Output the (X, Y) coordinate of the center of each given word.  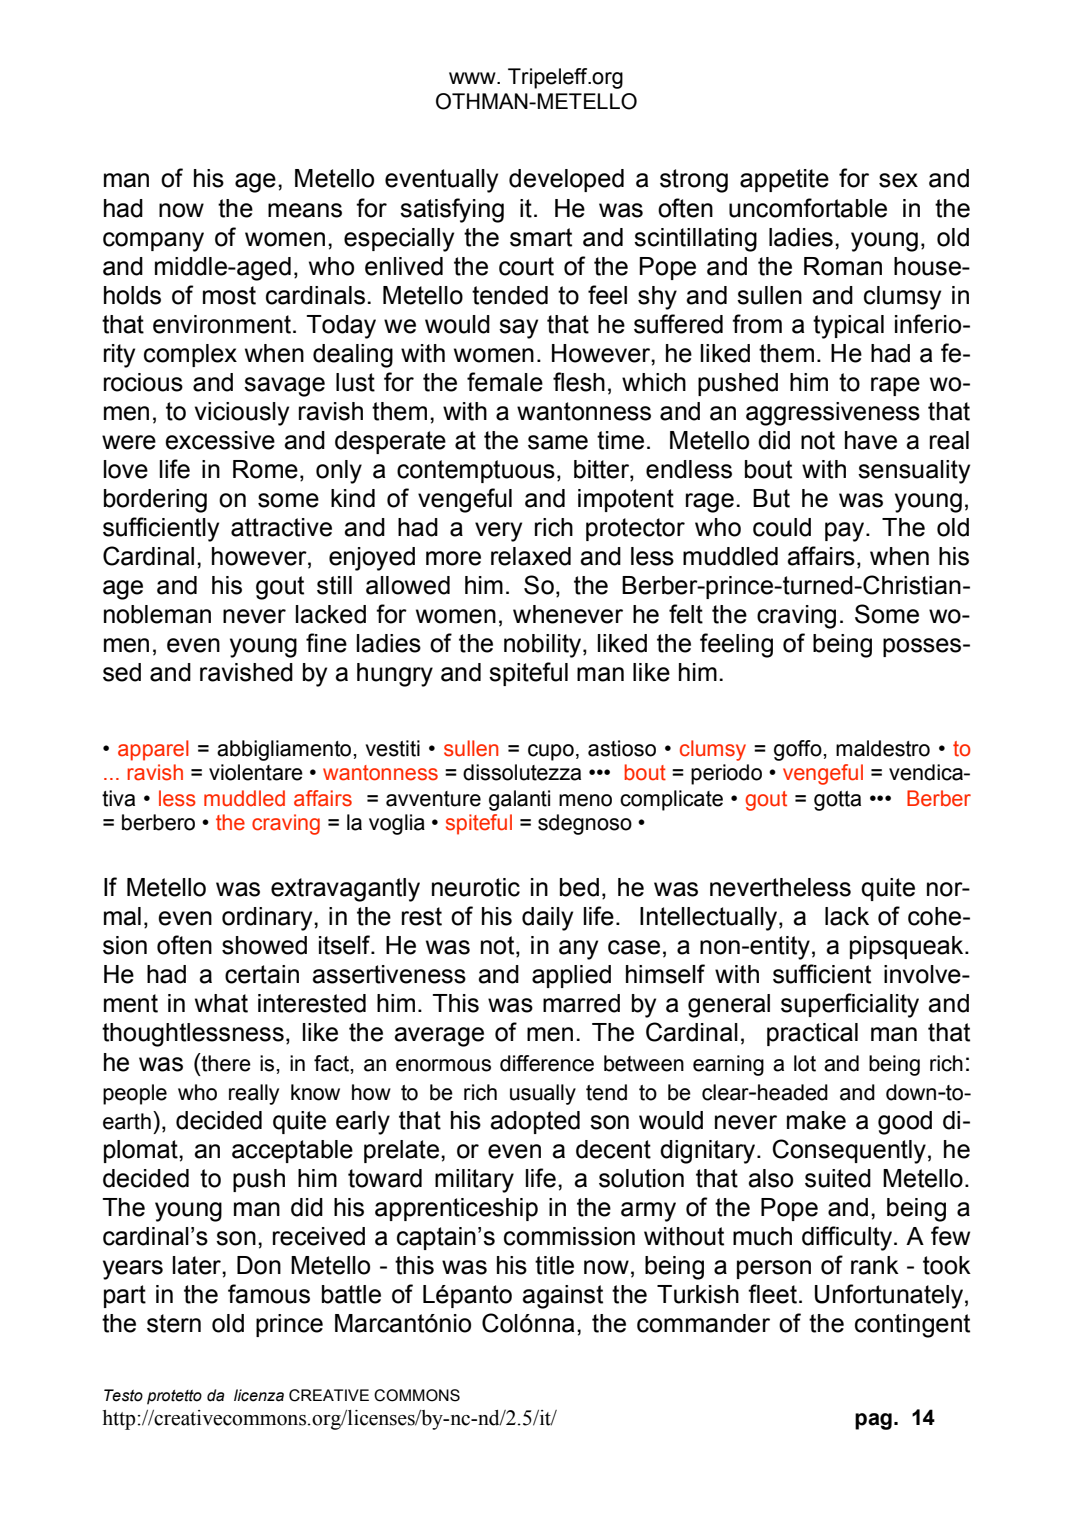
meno (585, 800)
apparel (153, 750)
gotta (837, 801)
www (473, 78)
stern (174, 1323)
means (305, 210)
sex (898, 180)
